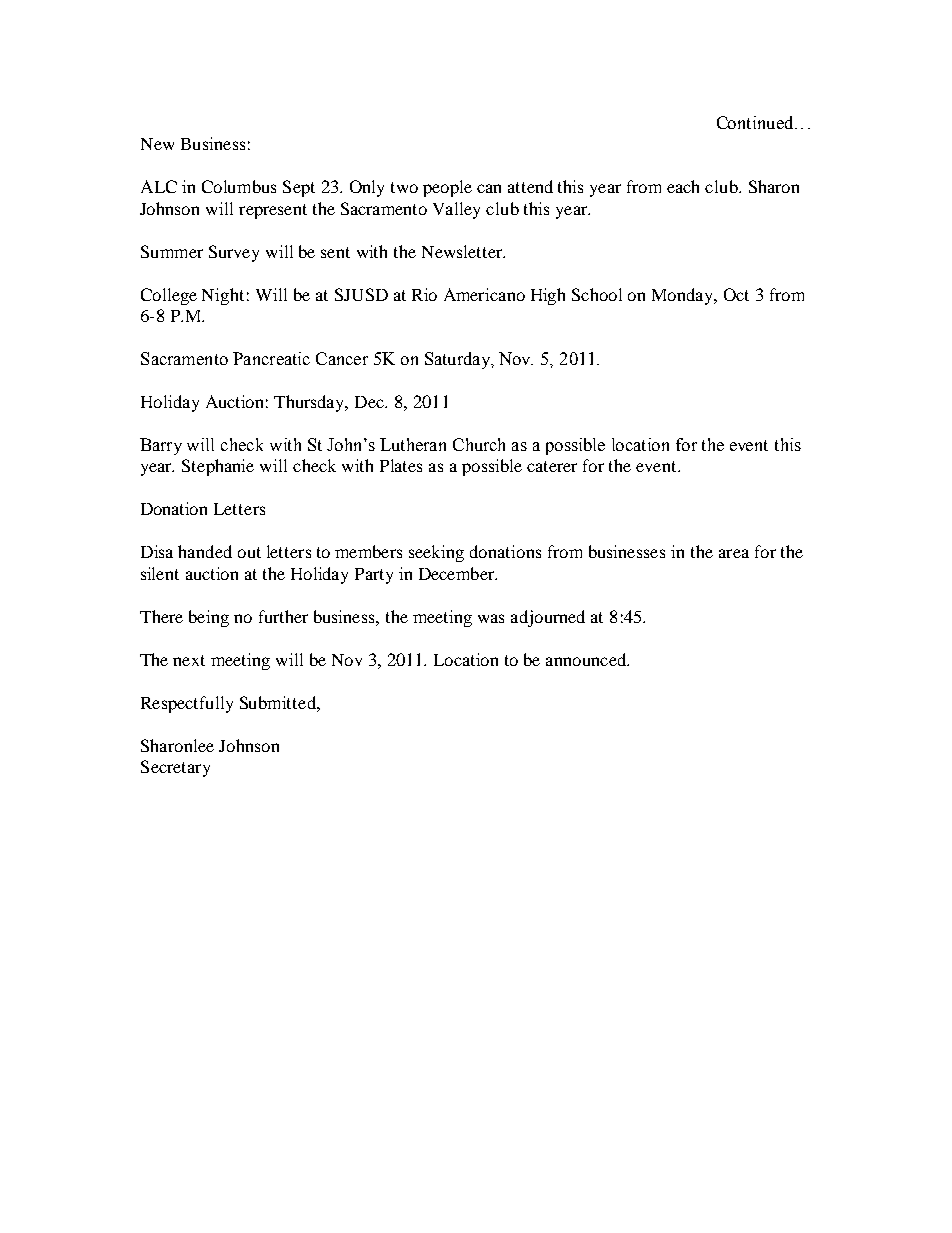 The image size is (952, 1233). What do you see at coordinates (175, 768) in the screenshot?
I see `Secretary` at bounding box center [175, 768].
